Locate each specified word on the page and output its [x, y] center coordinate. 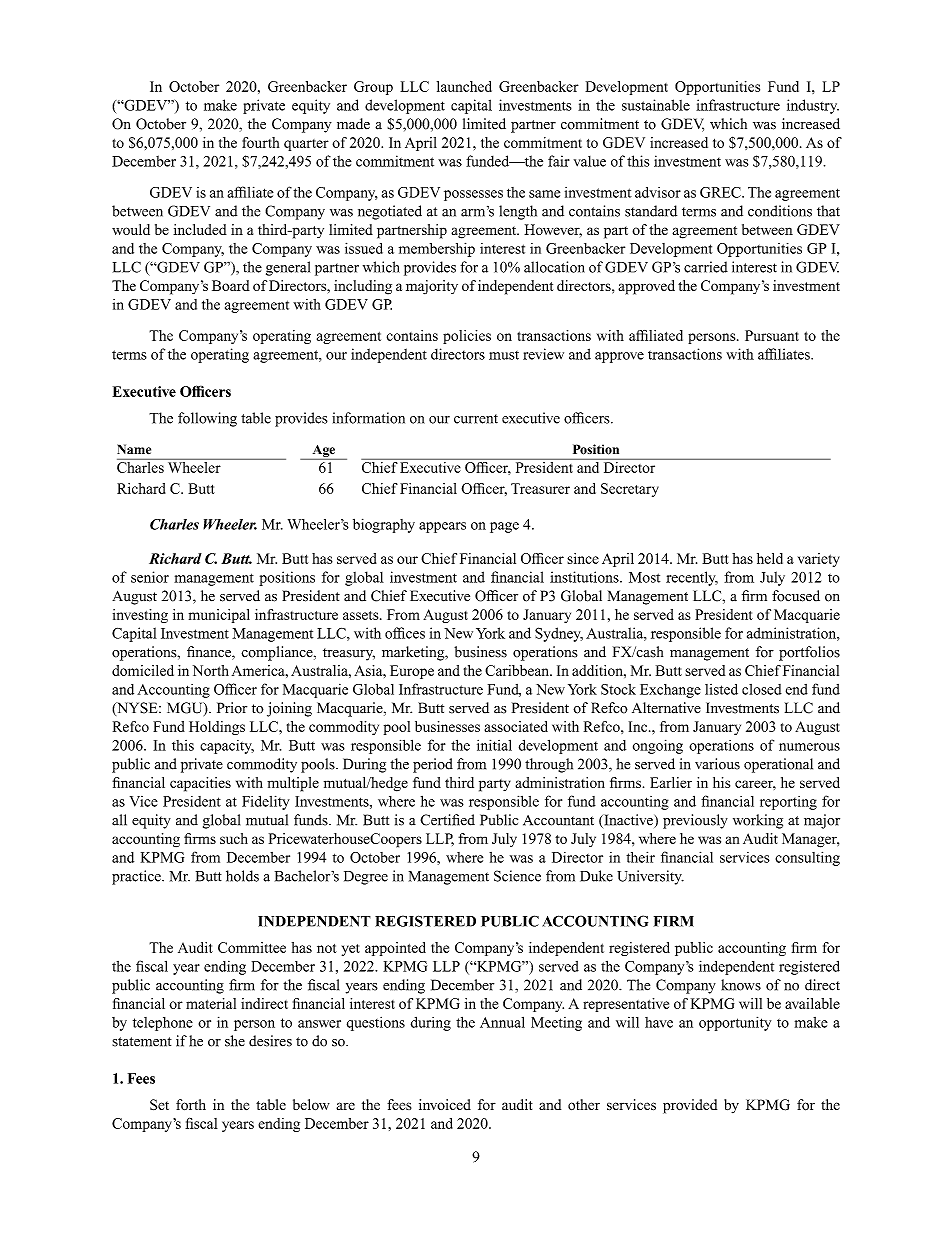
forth [191, 1104]
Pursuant [772, 335]
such [234, 838]
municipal [219, 616]
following [207, 419]
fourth [260, 142]
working [758, 821]
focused [796, 596]
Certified [447, 820]
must [504, 355]
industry [813, 106]
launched [464, 86]
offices [405, 633]
